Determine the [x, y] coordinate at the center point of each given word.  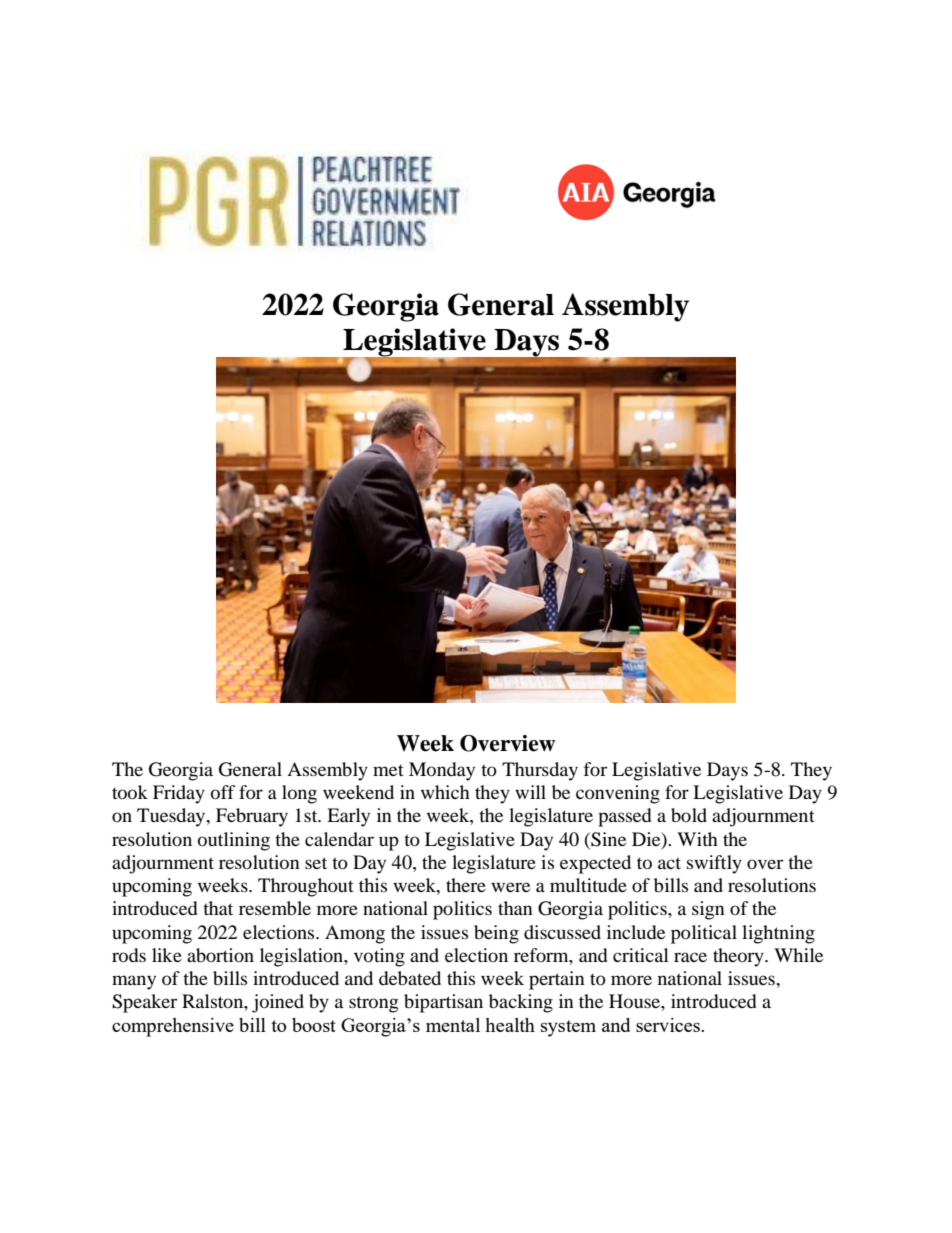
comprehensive [173, 1027]
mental [453, 1025]
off [223, 792]
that [218, 908]
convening [618, 794]
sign [708, 910]
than [515, 908]
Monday [442, 771]
